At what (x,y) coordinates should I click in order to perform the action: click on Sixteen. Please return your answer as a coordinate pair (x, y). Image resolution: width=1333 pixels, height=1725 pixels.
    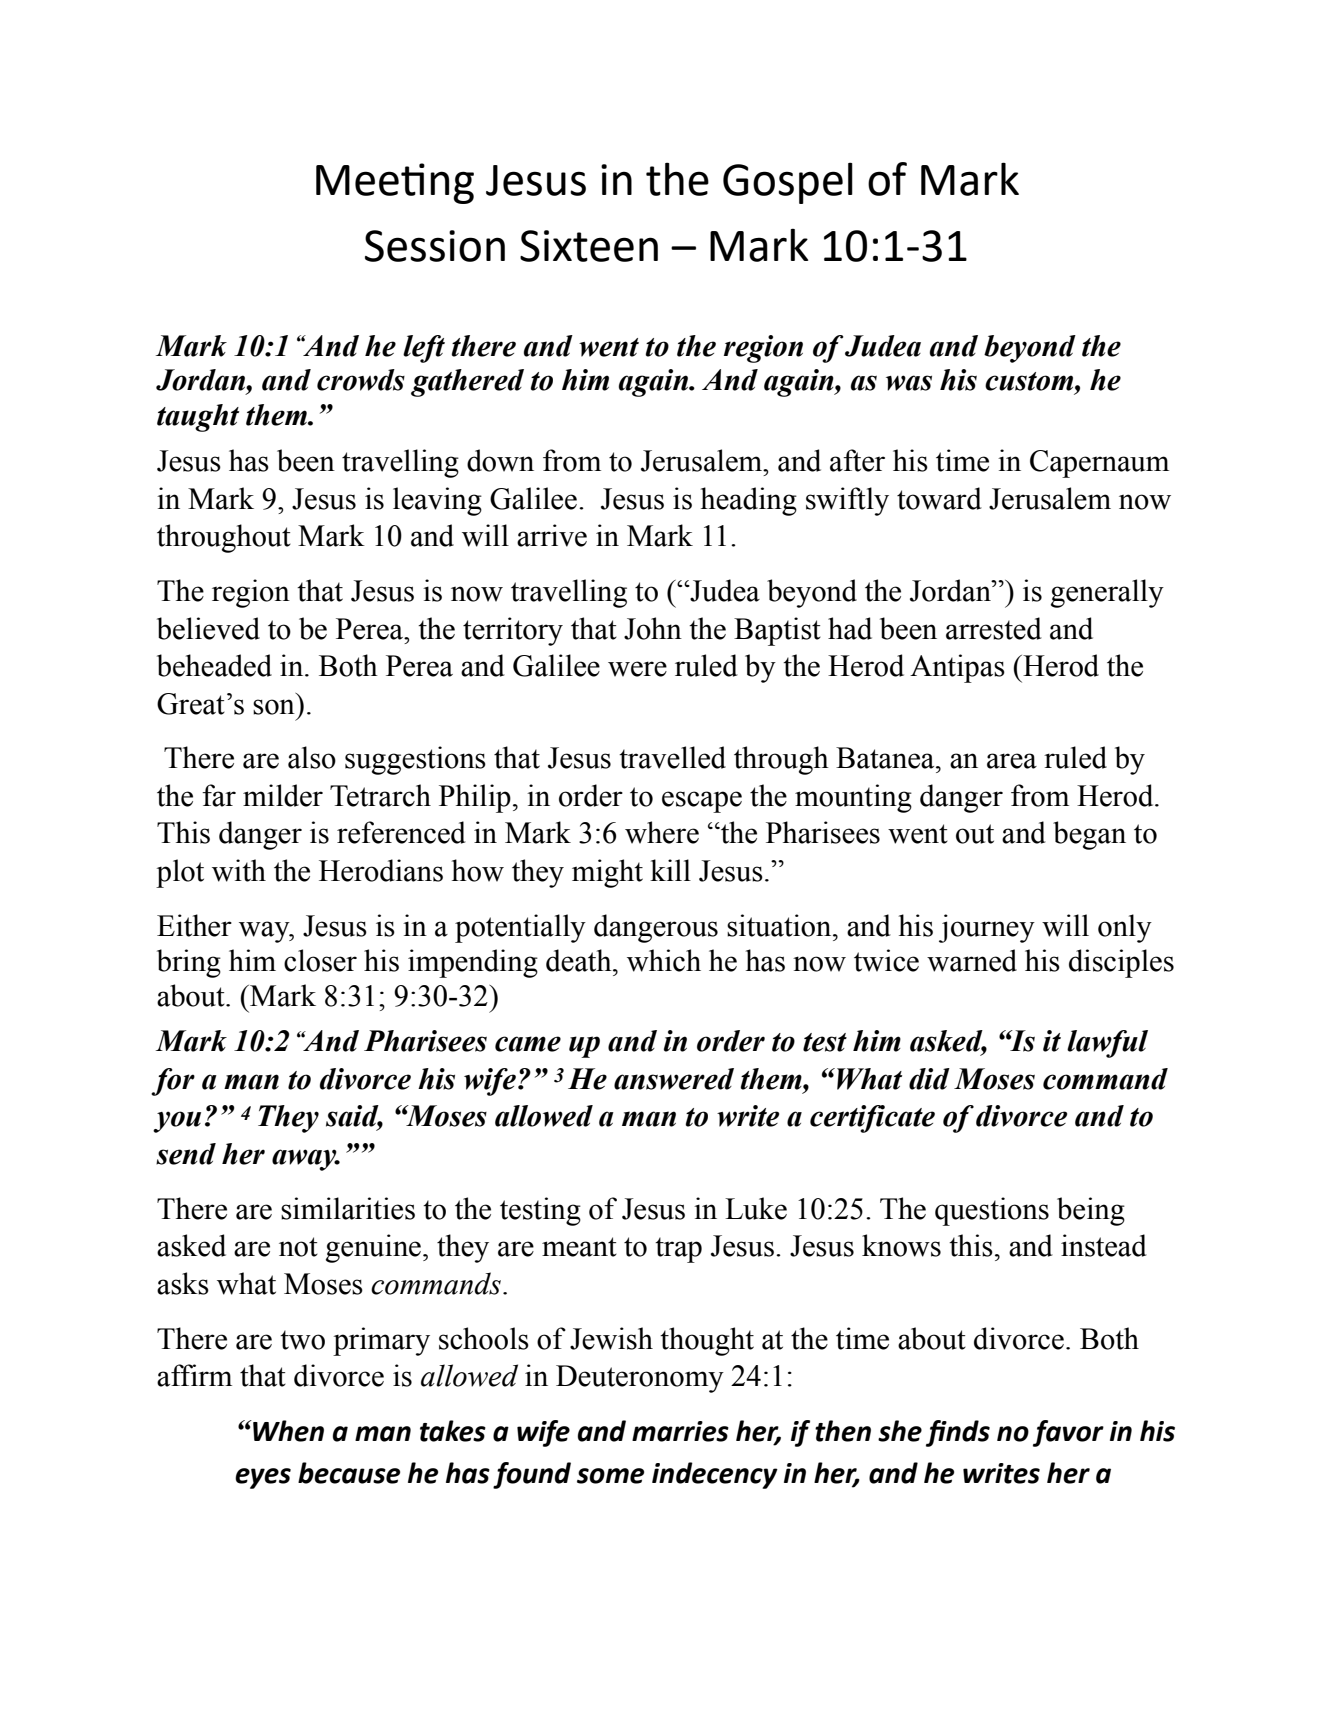
    Looking at the image, I should click on (589, 246).
